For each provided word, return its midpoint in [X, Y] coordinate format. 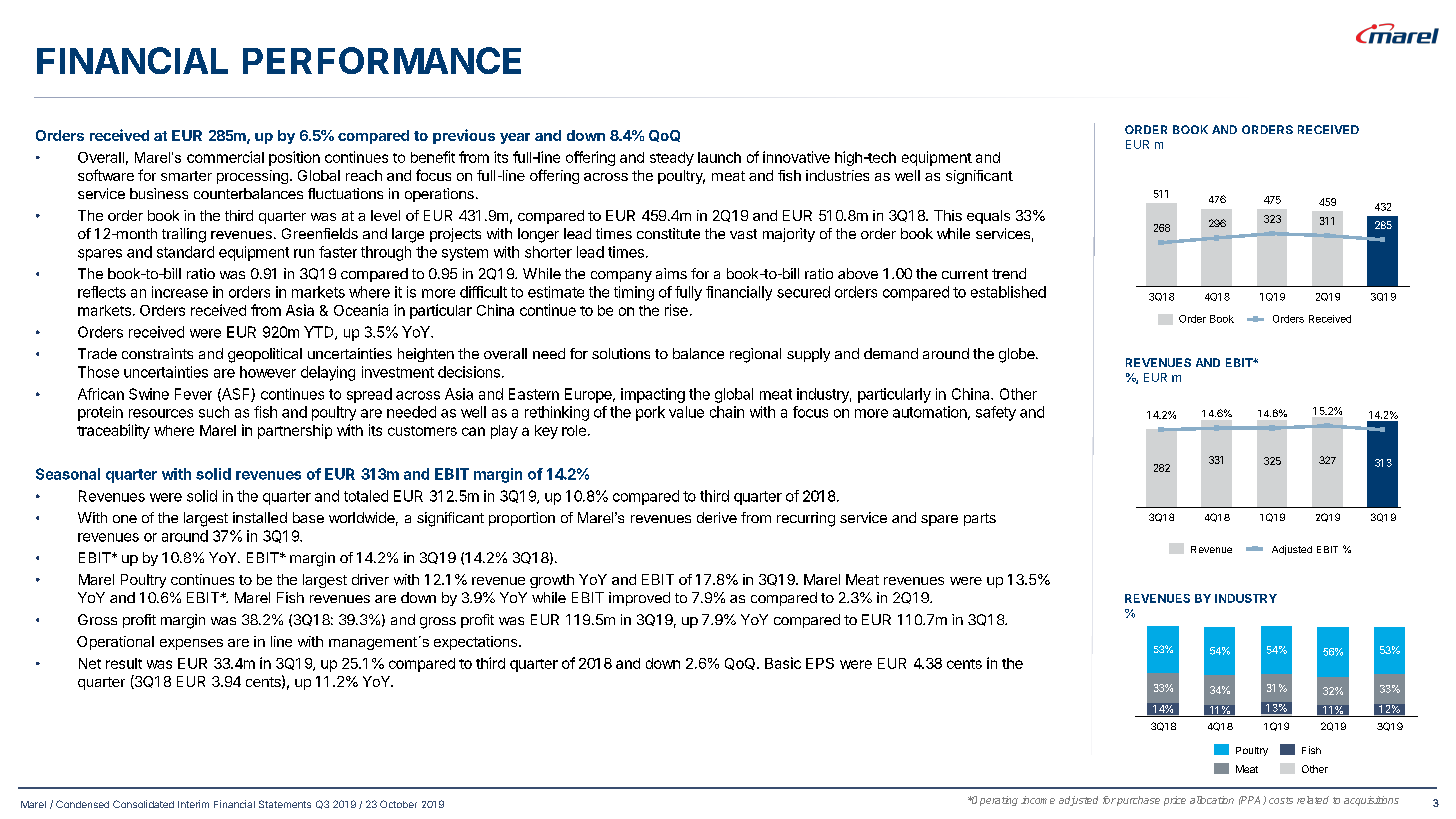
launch [719, 157]
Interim [193, 804]
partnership [295, 431]
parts [980, 519]
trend [1009, 273]
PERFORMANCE [382, 60]
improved [639, 599]
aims [671, 273]
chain [727, 412]
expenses [191, 644]
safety [996, 413]
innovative [796, 157]
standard [185, 252]
